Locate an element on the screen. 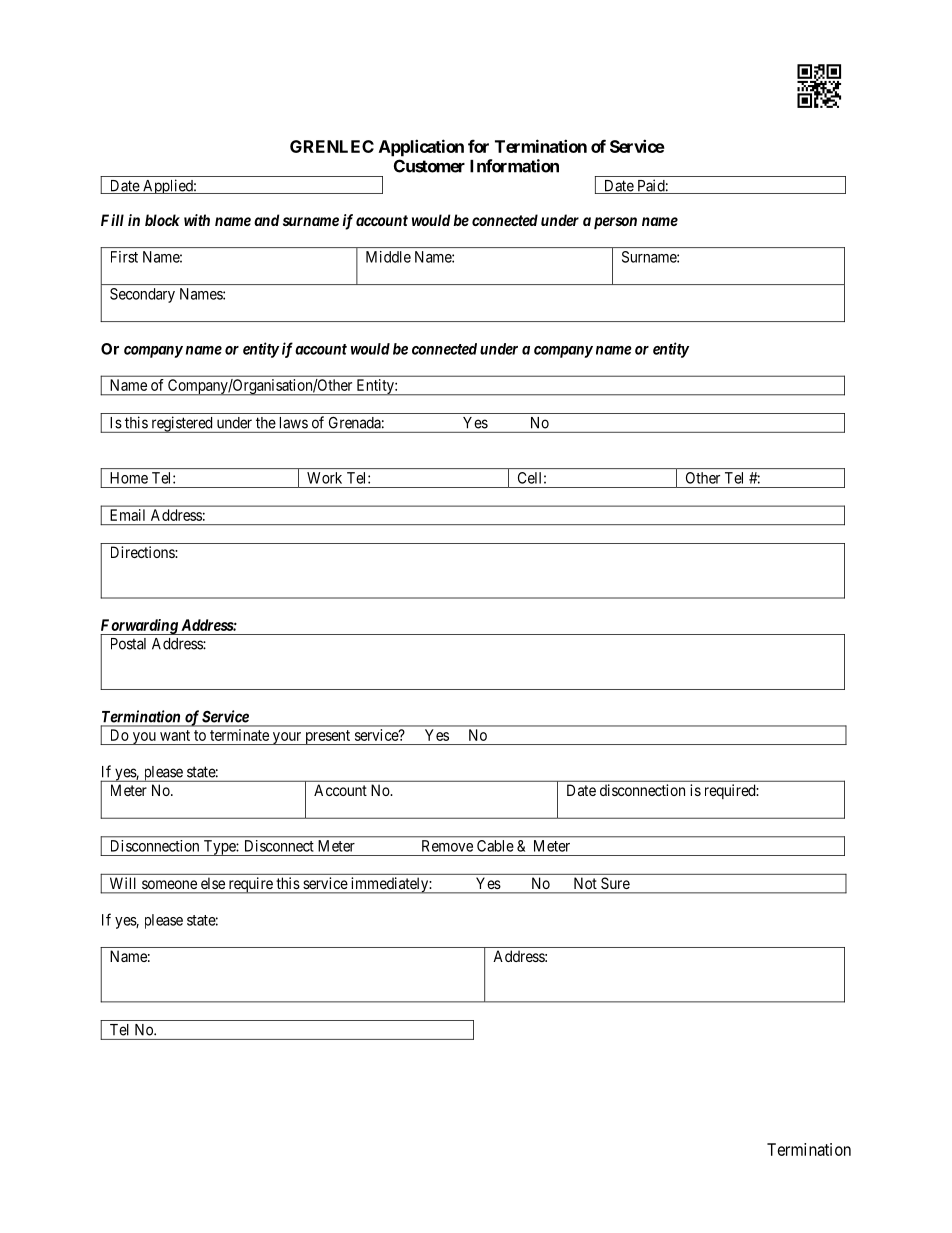 The image size is (952, 1233). present is located at coordinates (327, 737).
